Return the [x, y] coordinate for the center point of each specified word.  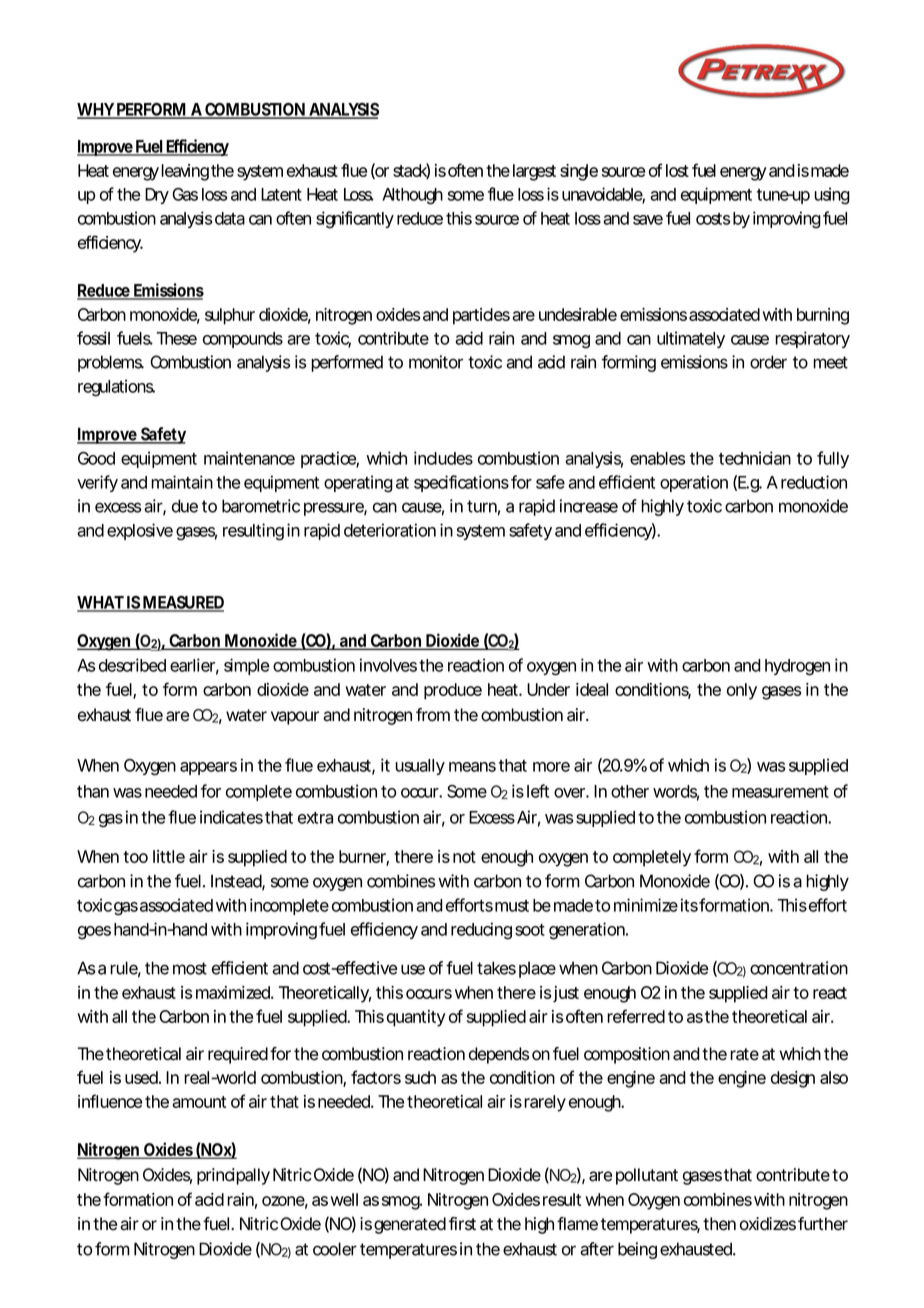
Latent [281, 194]
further [823, 1224]
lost [677, 170]
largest [534, 172]
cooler [335, 1249]
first [462, 1224]
